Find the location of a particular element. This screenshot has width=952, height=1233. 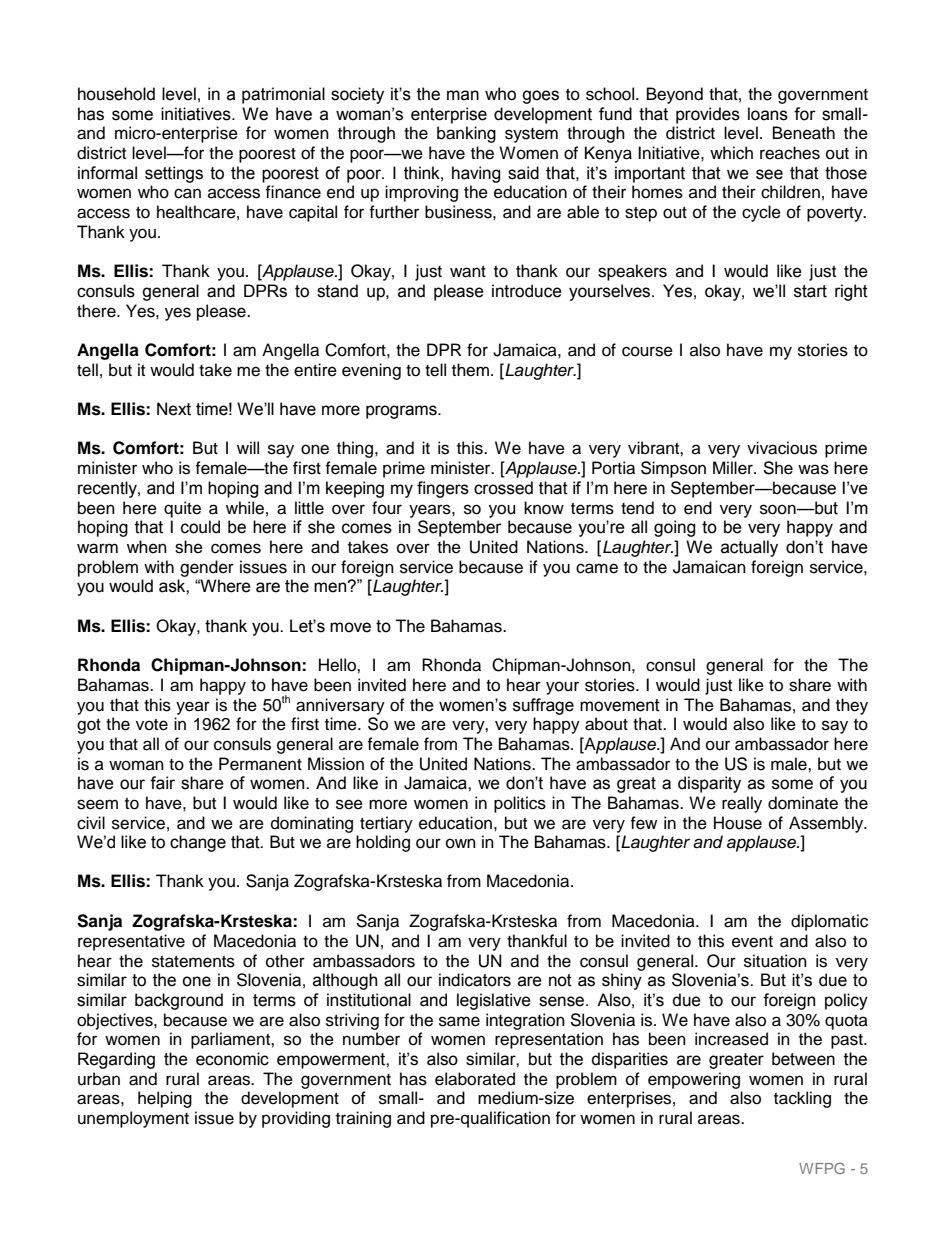

banking is located at coordinates (466, 134).
